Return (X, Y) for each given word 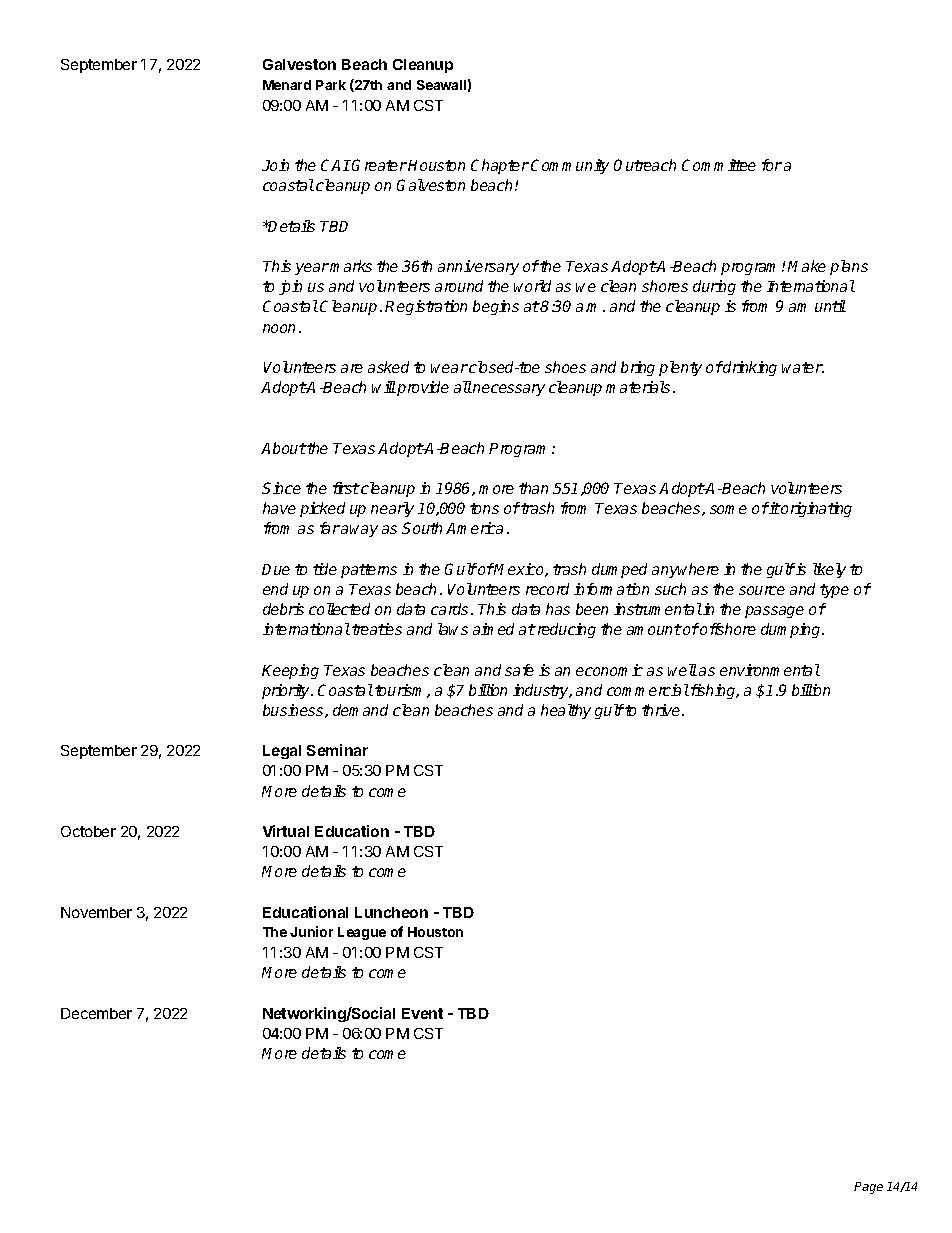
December (96, 1013)
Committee (719, 165)
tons (484, 508)
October (88, 831)
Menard (287, 85)
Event (422, 1013)
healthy (566, 711)
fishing (714, 691)
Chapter (500, 166)
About (284, 448)
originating (816, 509)
